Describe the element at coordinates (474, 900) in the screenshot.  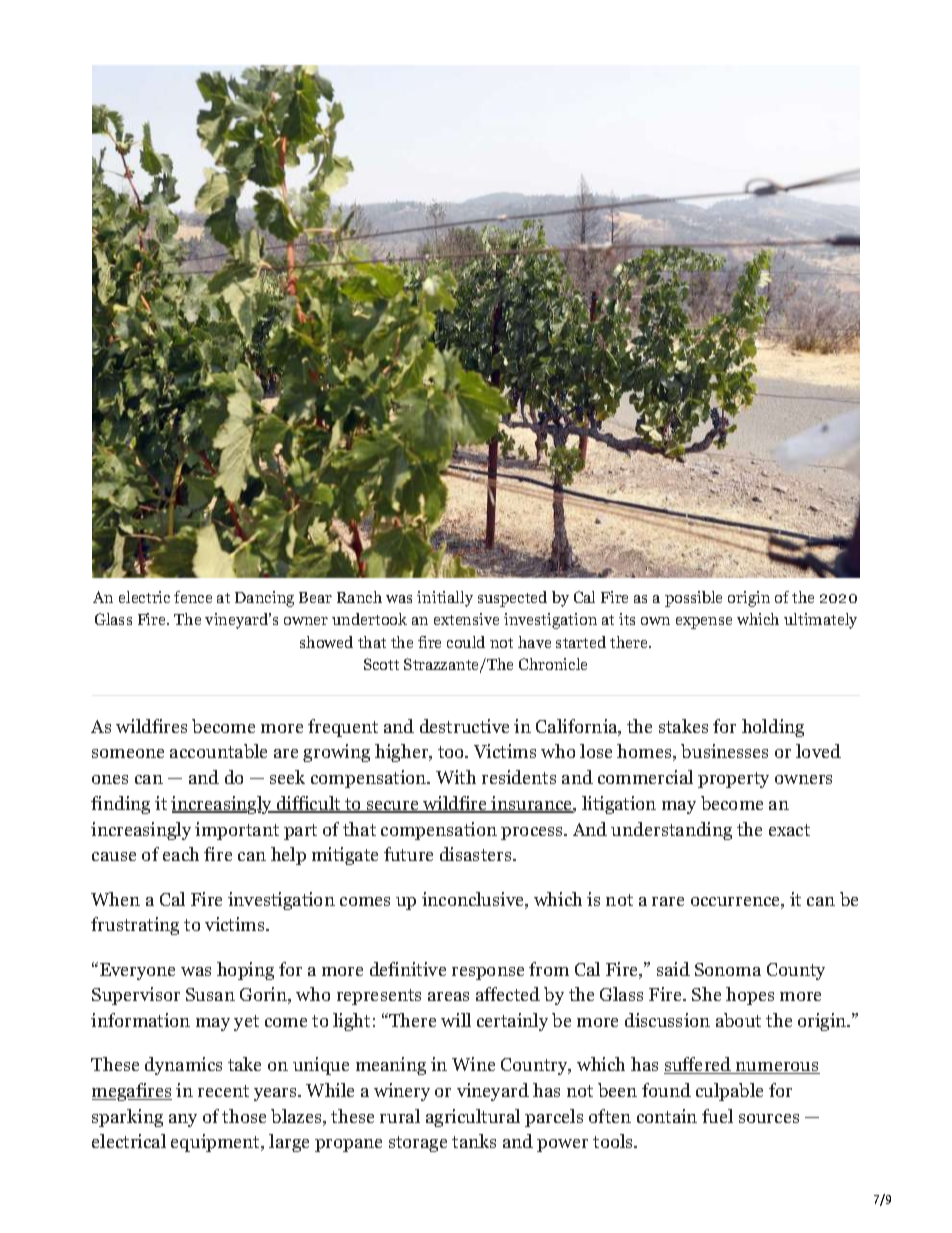
I see `inconclusive` at that location.
